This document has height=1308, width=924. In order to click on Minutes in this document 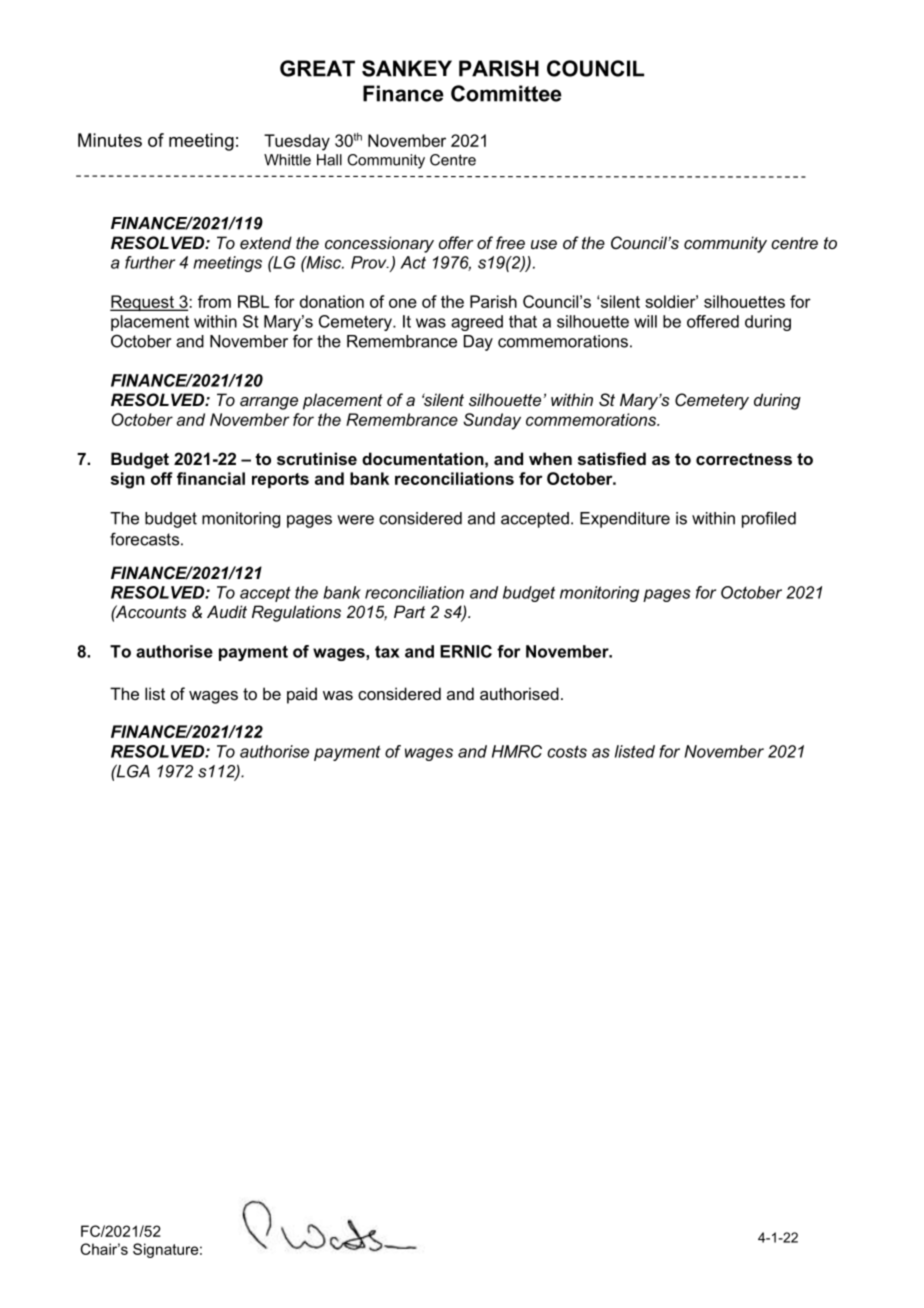, I will do `click(110, 140)`.
